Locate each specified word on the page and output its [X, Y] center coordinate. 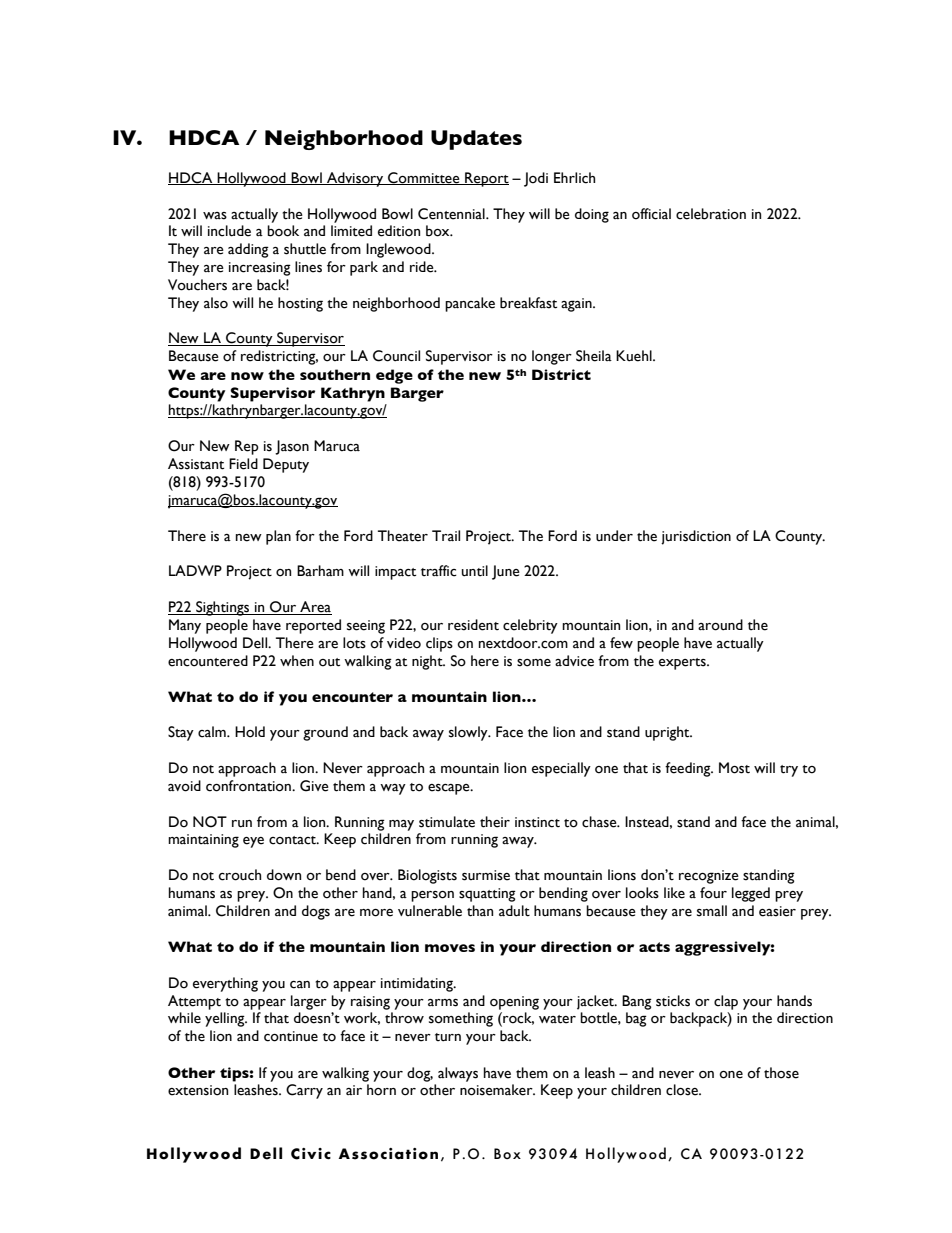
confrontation [249, 786]
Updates [476, 140]
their [495, 822]
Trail [446, 535]
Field [243, 464]
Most [734, 768]
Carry [304, 1091]
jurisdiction [696, 537]
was [215, 216]
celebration [711, 214]
